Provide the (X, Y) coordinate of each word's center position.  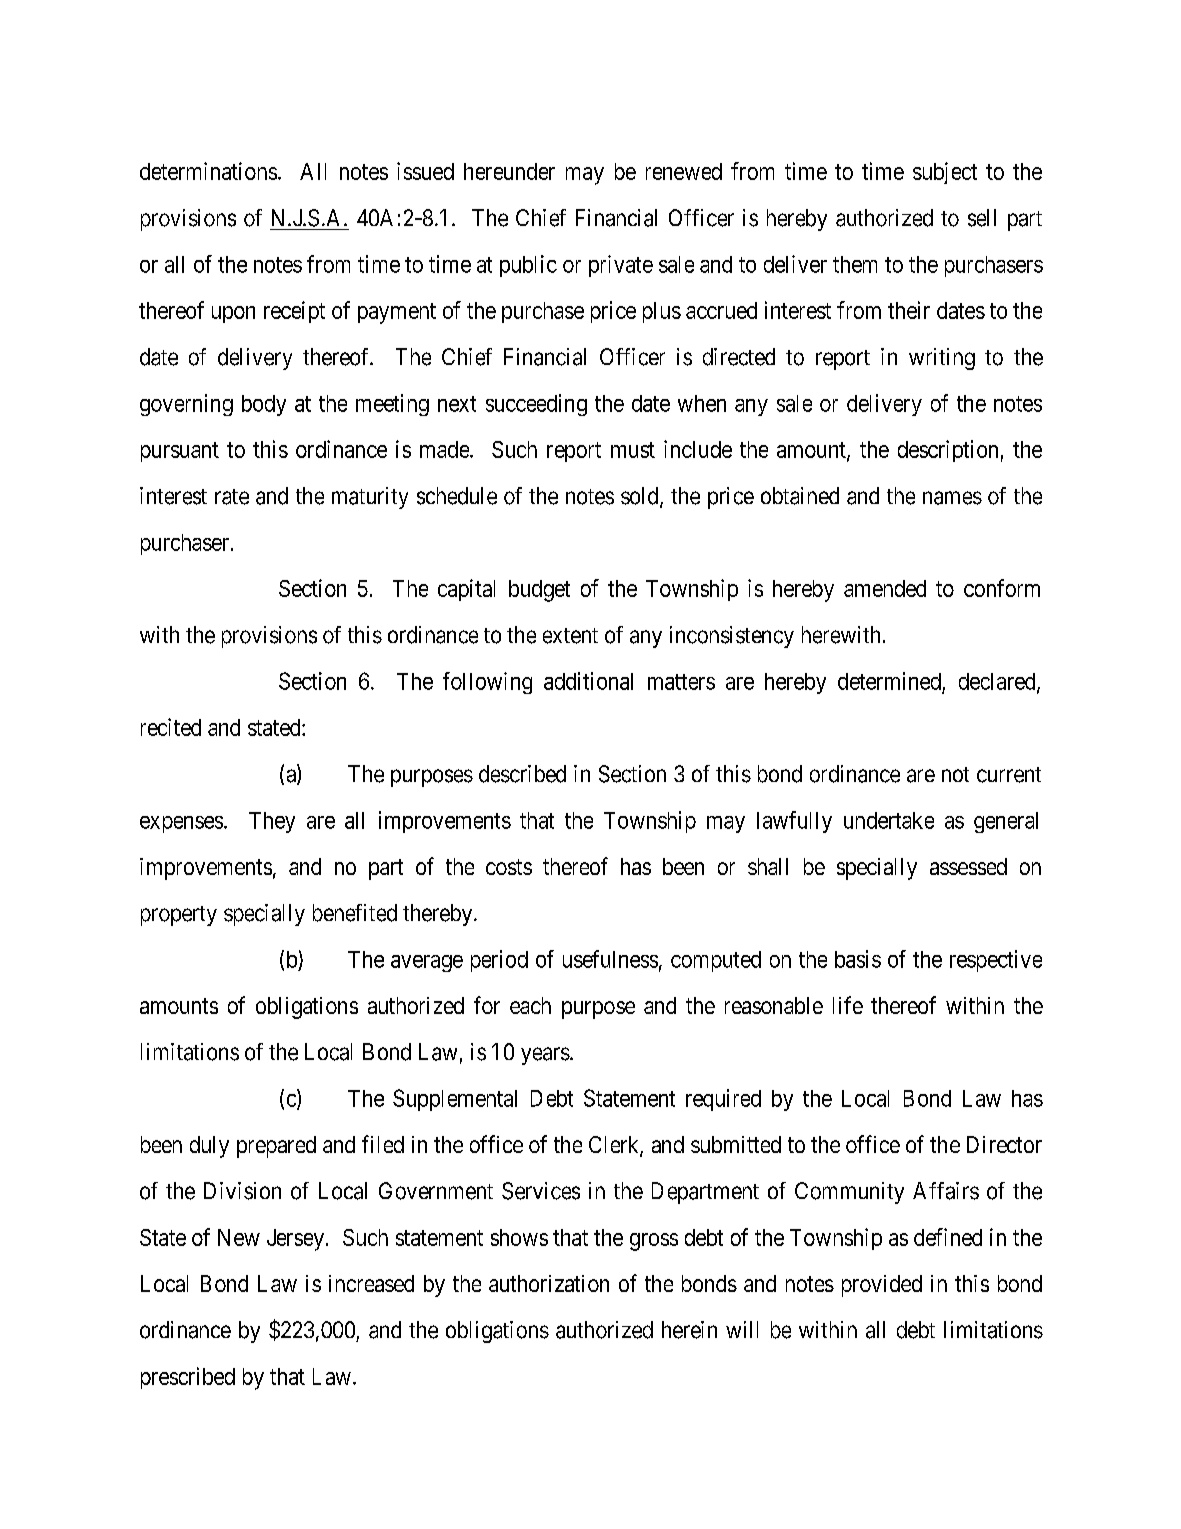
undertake (889, 820)
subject (945, 173)
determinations (208, 171)
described (522, 774)
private (621, 266)
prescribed (188, 1378)
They (272, 822)
